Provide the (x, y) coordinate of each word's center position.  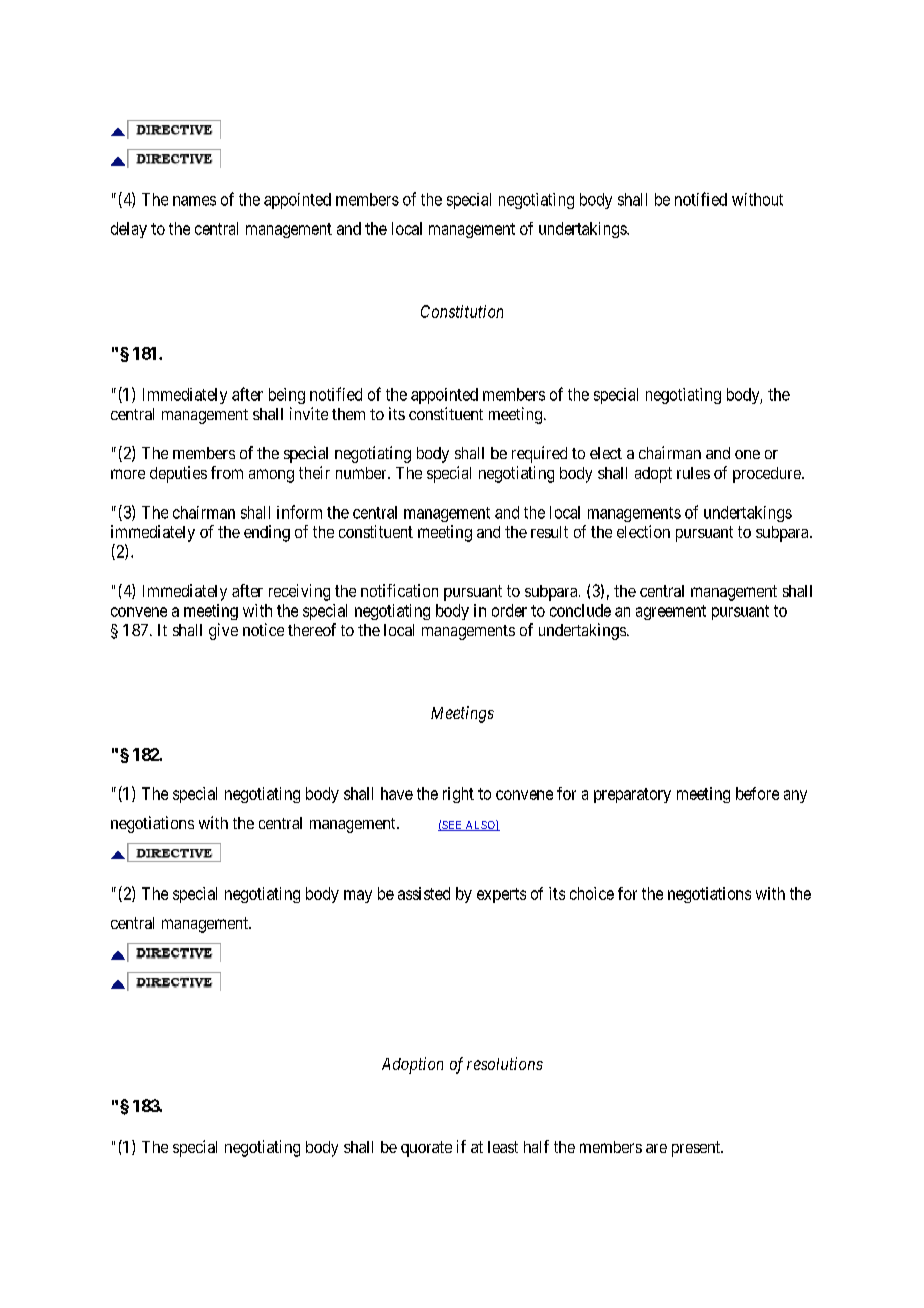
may (358, 896)
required (539, 454)
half (536, 1146)
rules (693, 473)
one (747, 454)
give (223, 631)
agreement (671, 612)
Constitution (462, 311)
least (503, 1147)
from (227, 472)
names (194, 201)
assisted (424, 893)
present (697, 1149)
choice (592, 893)
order (509, 610)
